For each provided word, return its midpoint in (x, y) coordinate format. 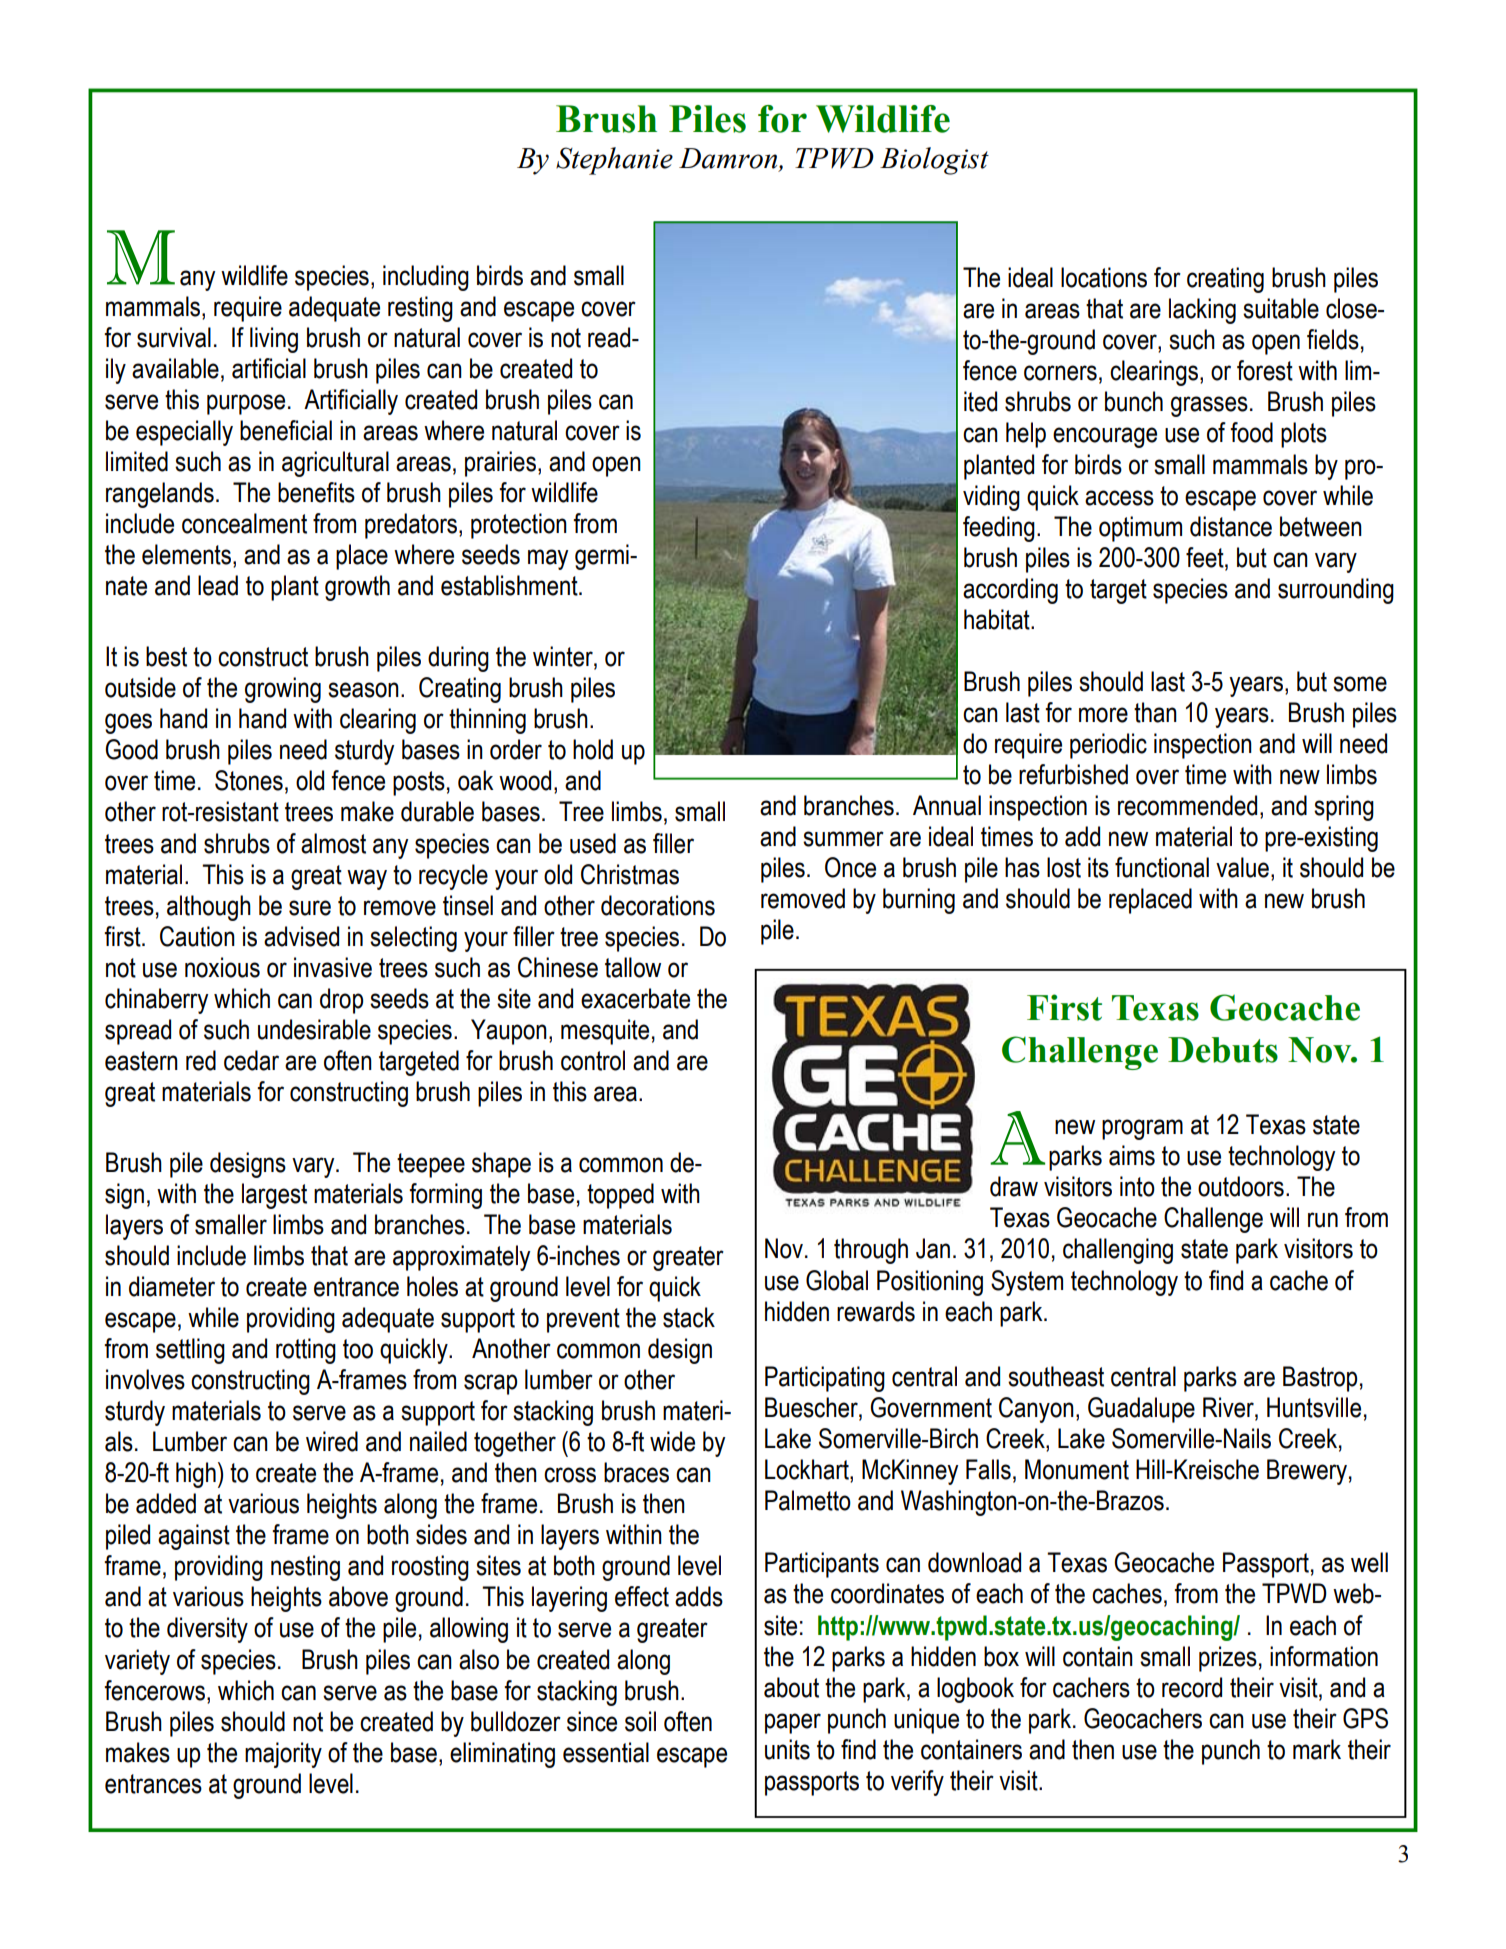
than (1155, 712)
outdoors (1241, 1186)
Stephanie (614, 161)
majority (283, 1755)
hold (593, 749)
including (426, 278)
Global (837, 1280)
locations (1104, 277)
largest (274, 1196)
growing (283, 690)
